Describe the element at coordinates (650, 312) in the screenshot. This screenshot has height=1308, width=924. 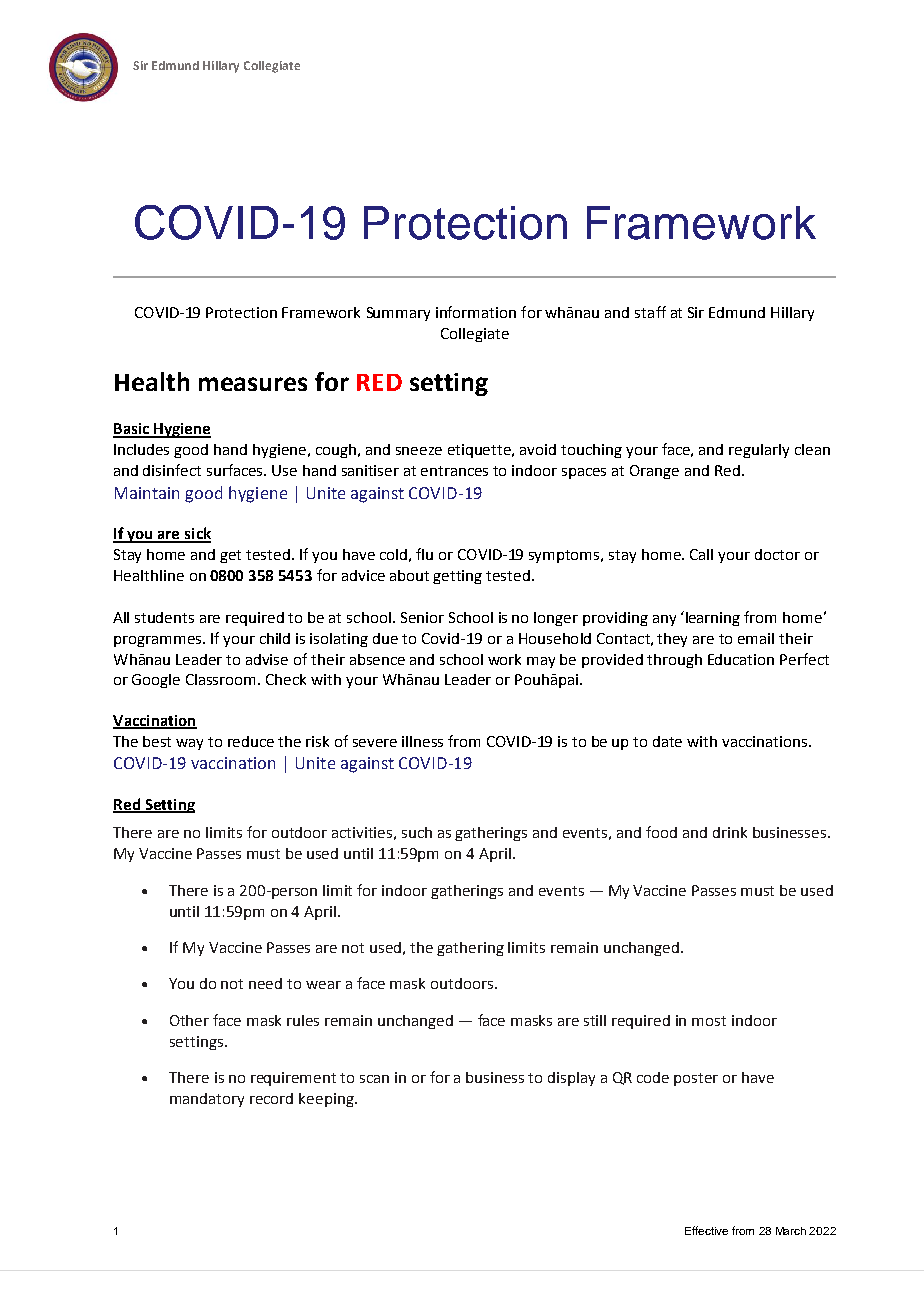
I see `staff` at that location.
